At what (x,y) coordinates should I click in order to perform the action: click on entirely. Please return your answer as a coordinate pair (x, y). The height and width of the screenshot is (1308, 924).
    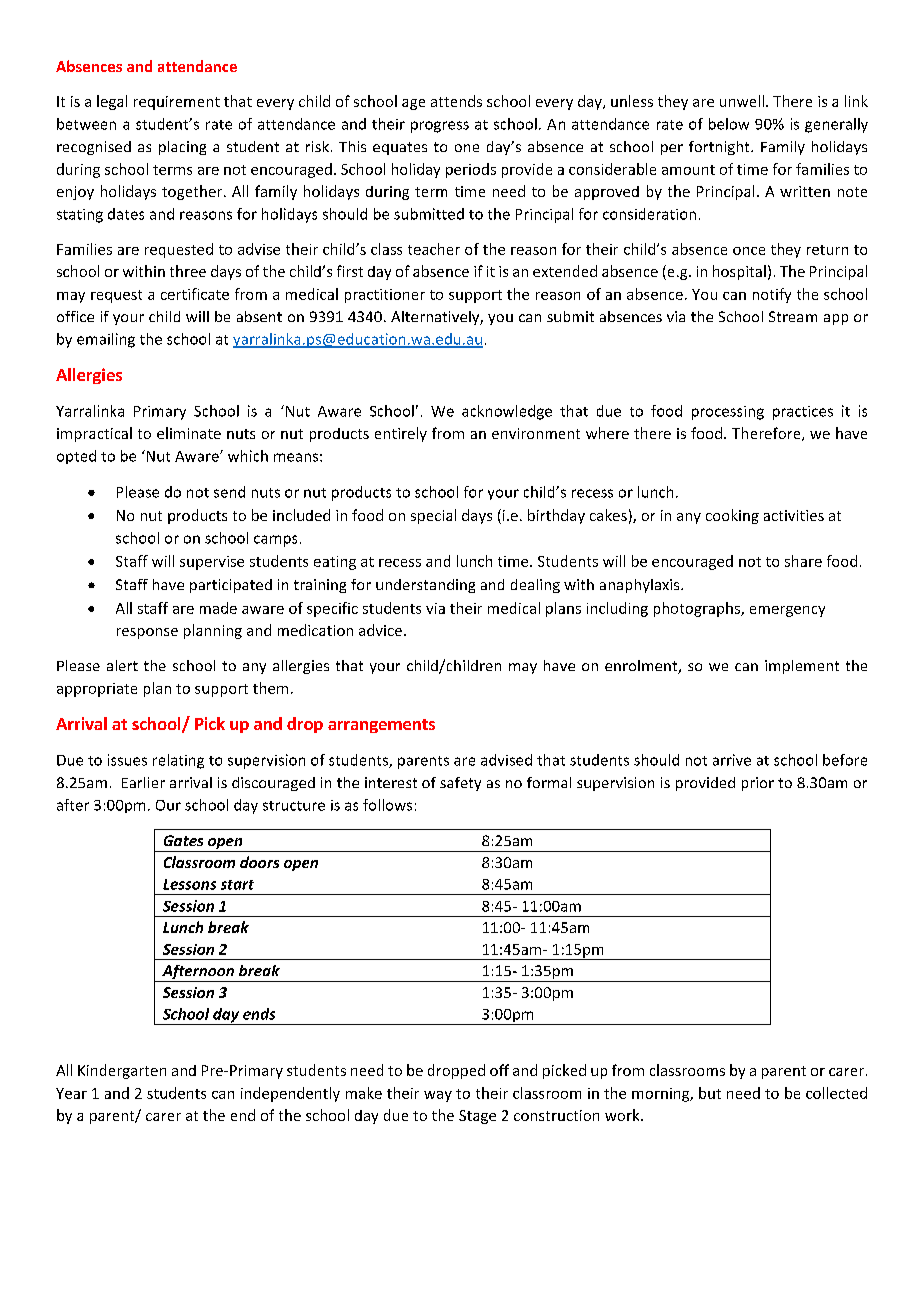
    Looking at the image, I should click on (401, 434).
